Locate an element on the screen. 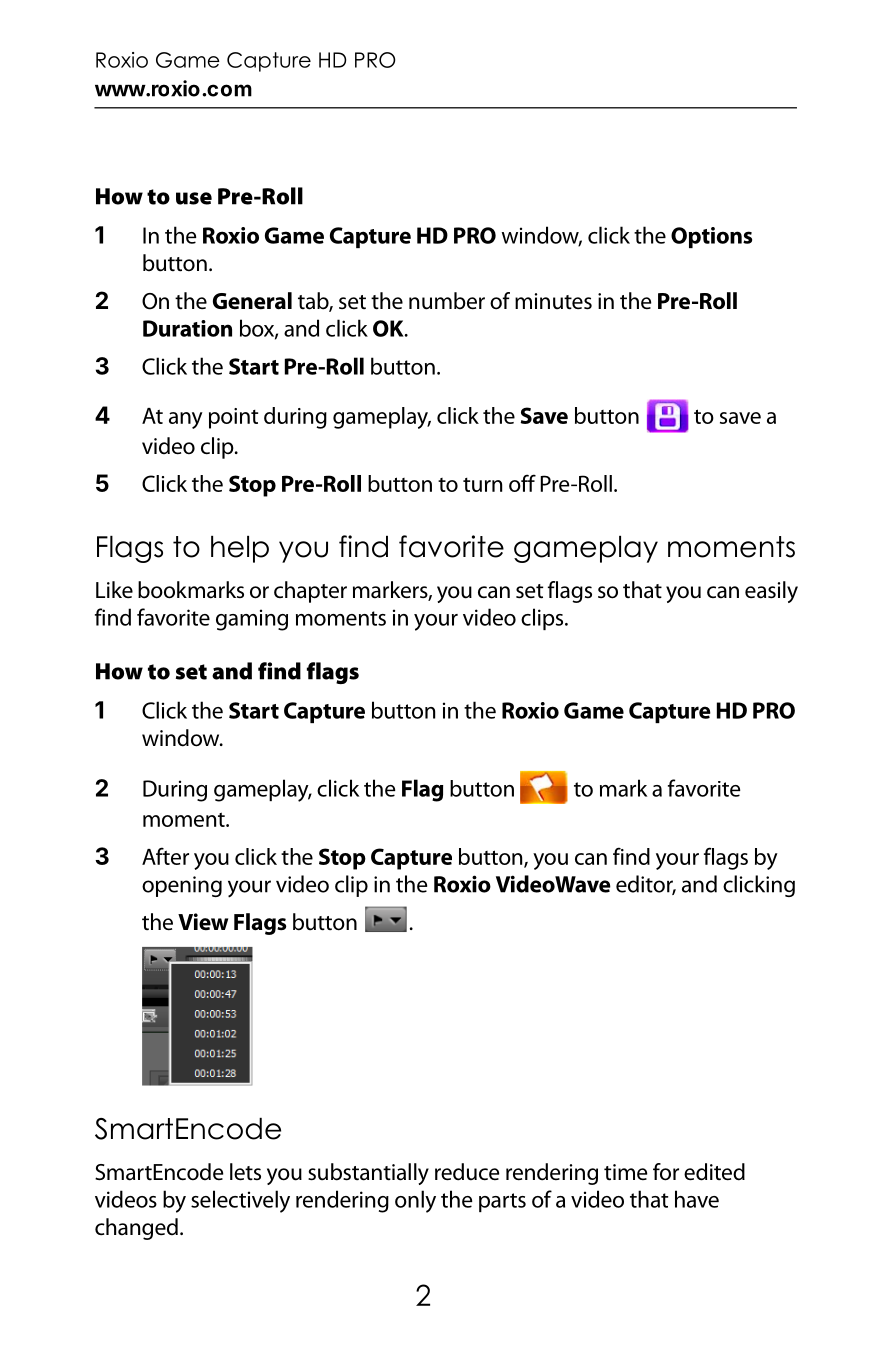 Image resolution: width=896 pixels, height=1368 pixels. gaming is located at coordinates (252, 620).
